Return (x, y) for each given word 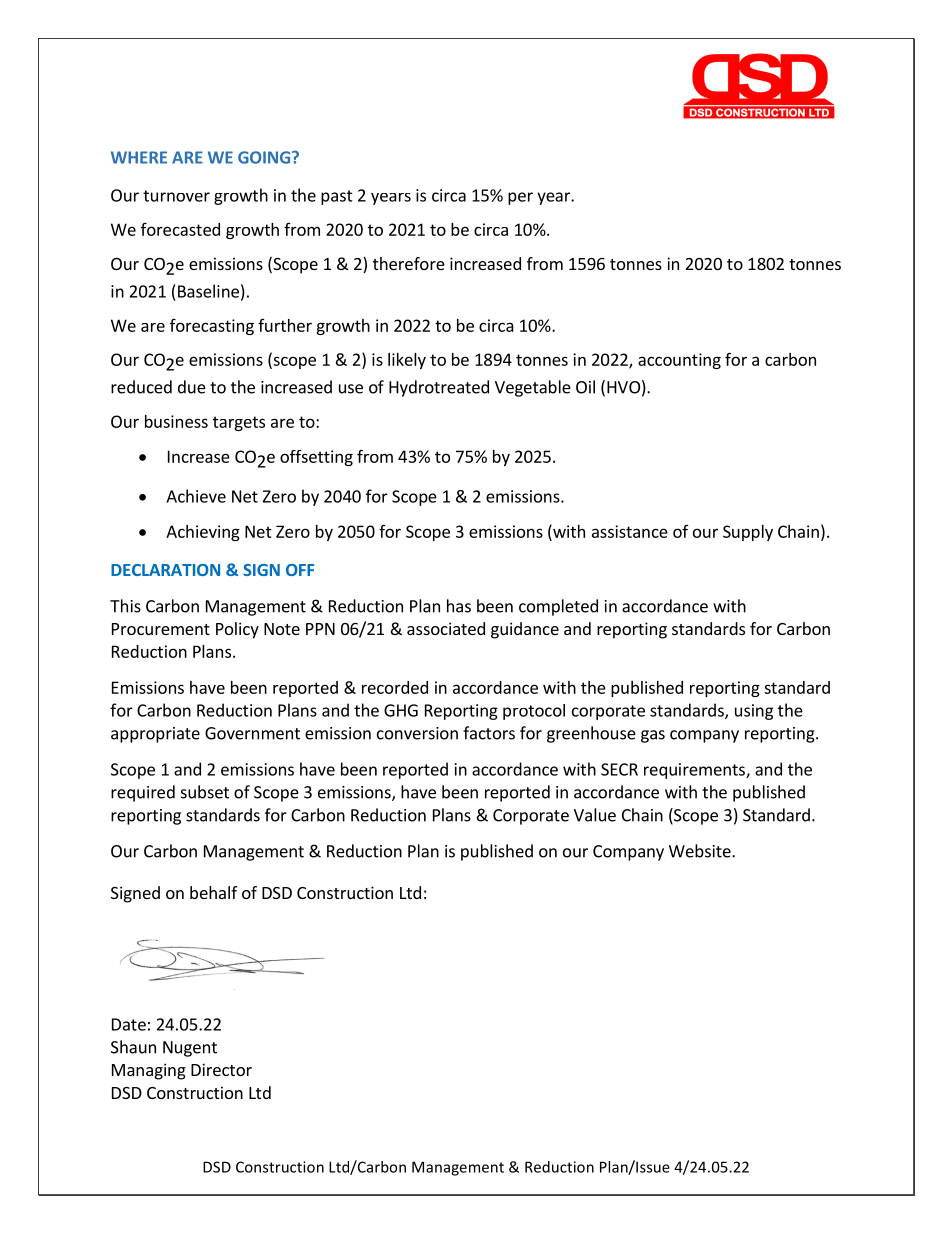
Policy (237, 630)
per (520, 198)
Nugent (190, 1049)
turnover (176, 196)
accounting (679, 361)
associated (446, 628)
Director (221, 1069)
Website (701, 851)
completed (558, 607)
